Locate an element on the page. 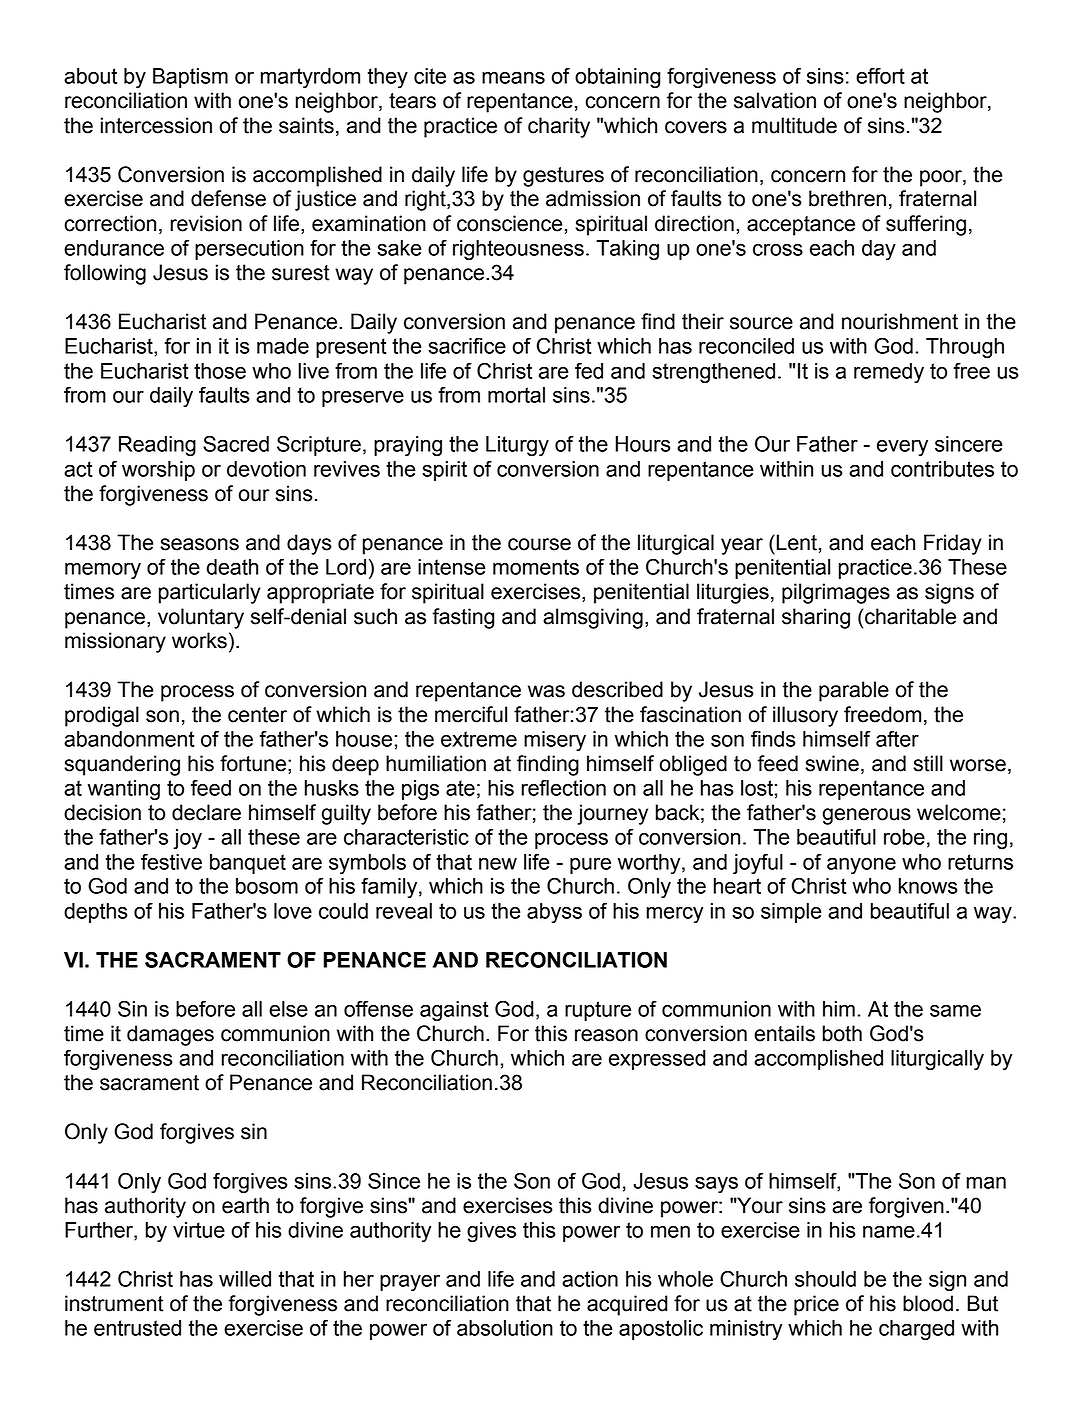  damages is located at coordinates (170, 1035).
